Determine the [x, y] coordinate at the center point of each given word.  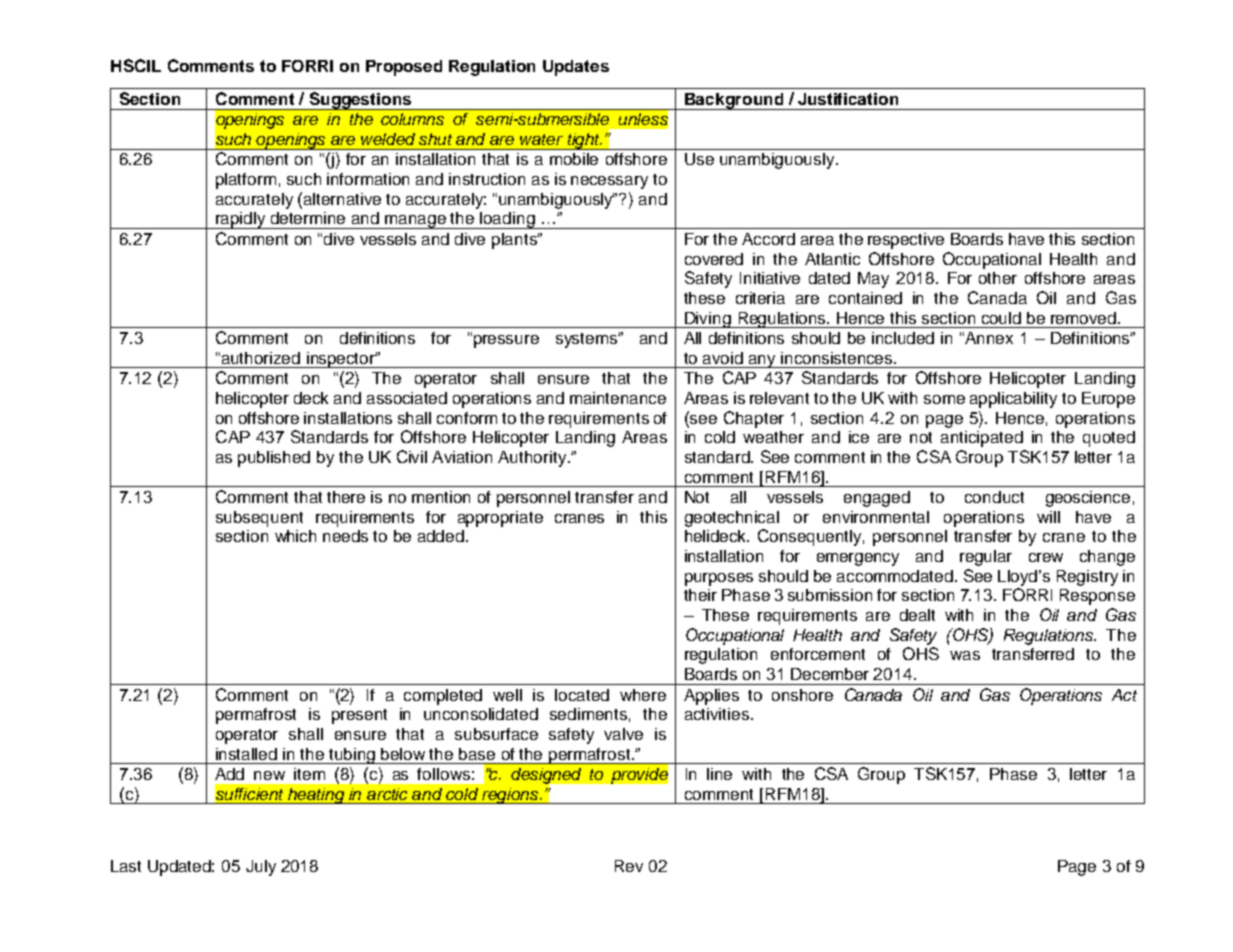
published [274, 459]
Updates [576, 68]
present [359, 716]
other [998, 278]
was [965, 655]
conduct [994, 497]
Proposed [404, 68]
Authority [533, 459]
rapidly [241, 220]
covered [714, 259]
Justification [848, 99]
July [261, 868]
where [643, 695]
